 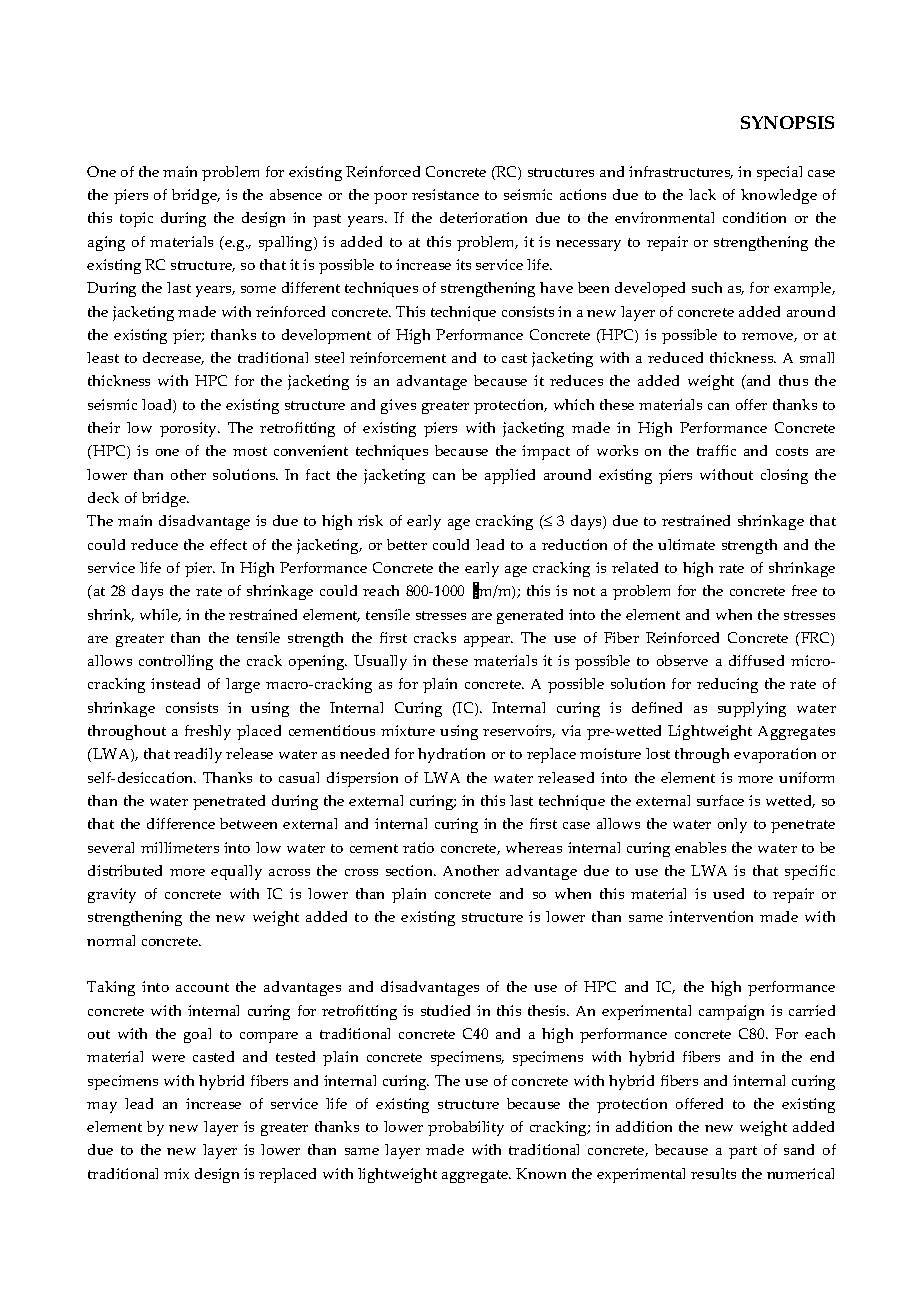 I want to click on special, so click(x=779, y=173).
